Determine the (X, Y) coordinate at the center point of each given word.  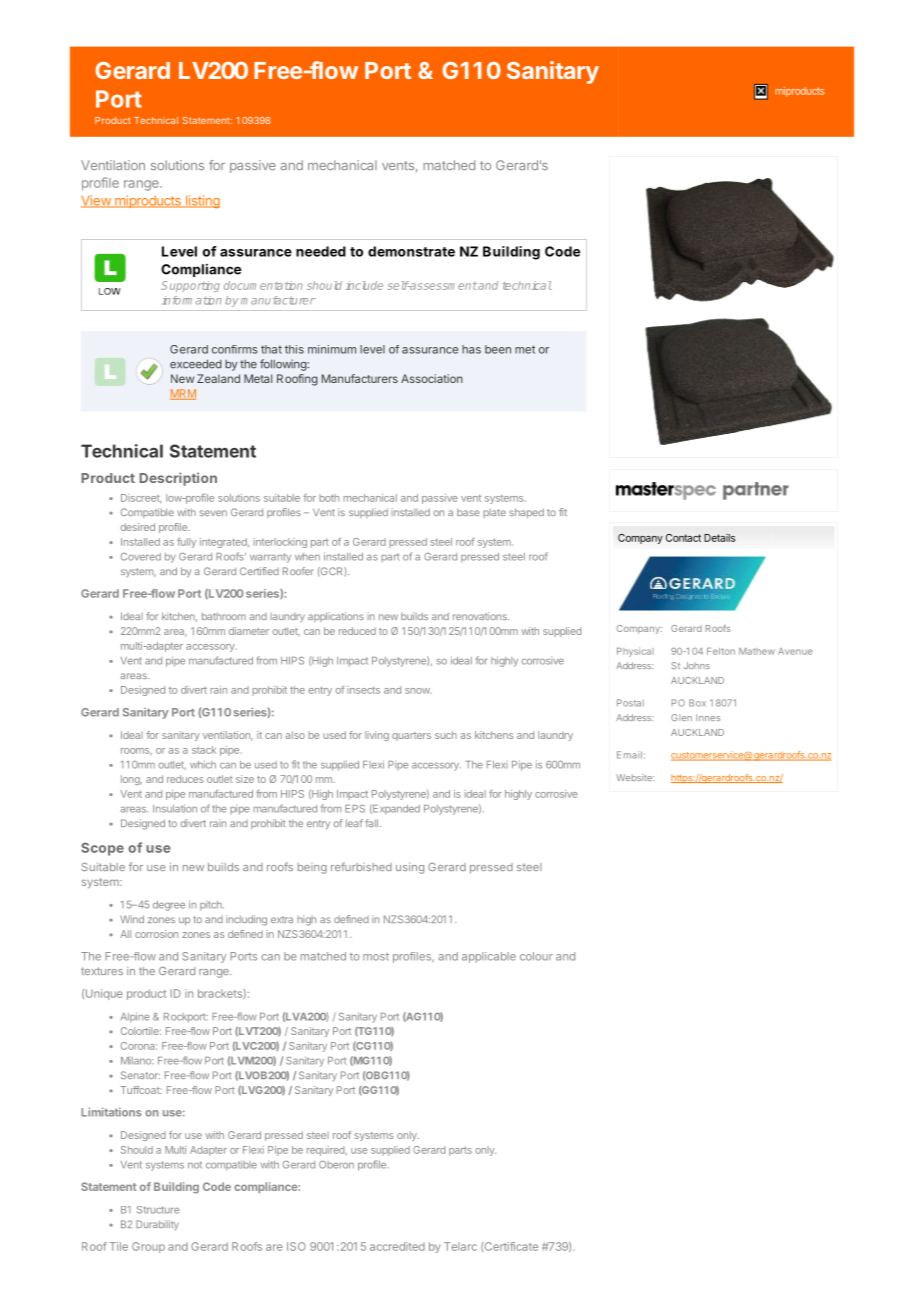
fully (186, 543)
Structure (158, 1210)
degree (169, 906)
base (468, 512)
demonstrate (411, 251)
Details (719, 538)
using (410, 868)
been (498, 349)
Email (629, 755)
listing (201, 202)
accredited (397, 1246)
